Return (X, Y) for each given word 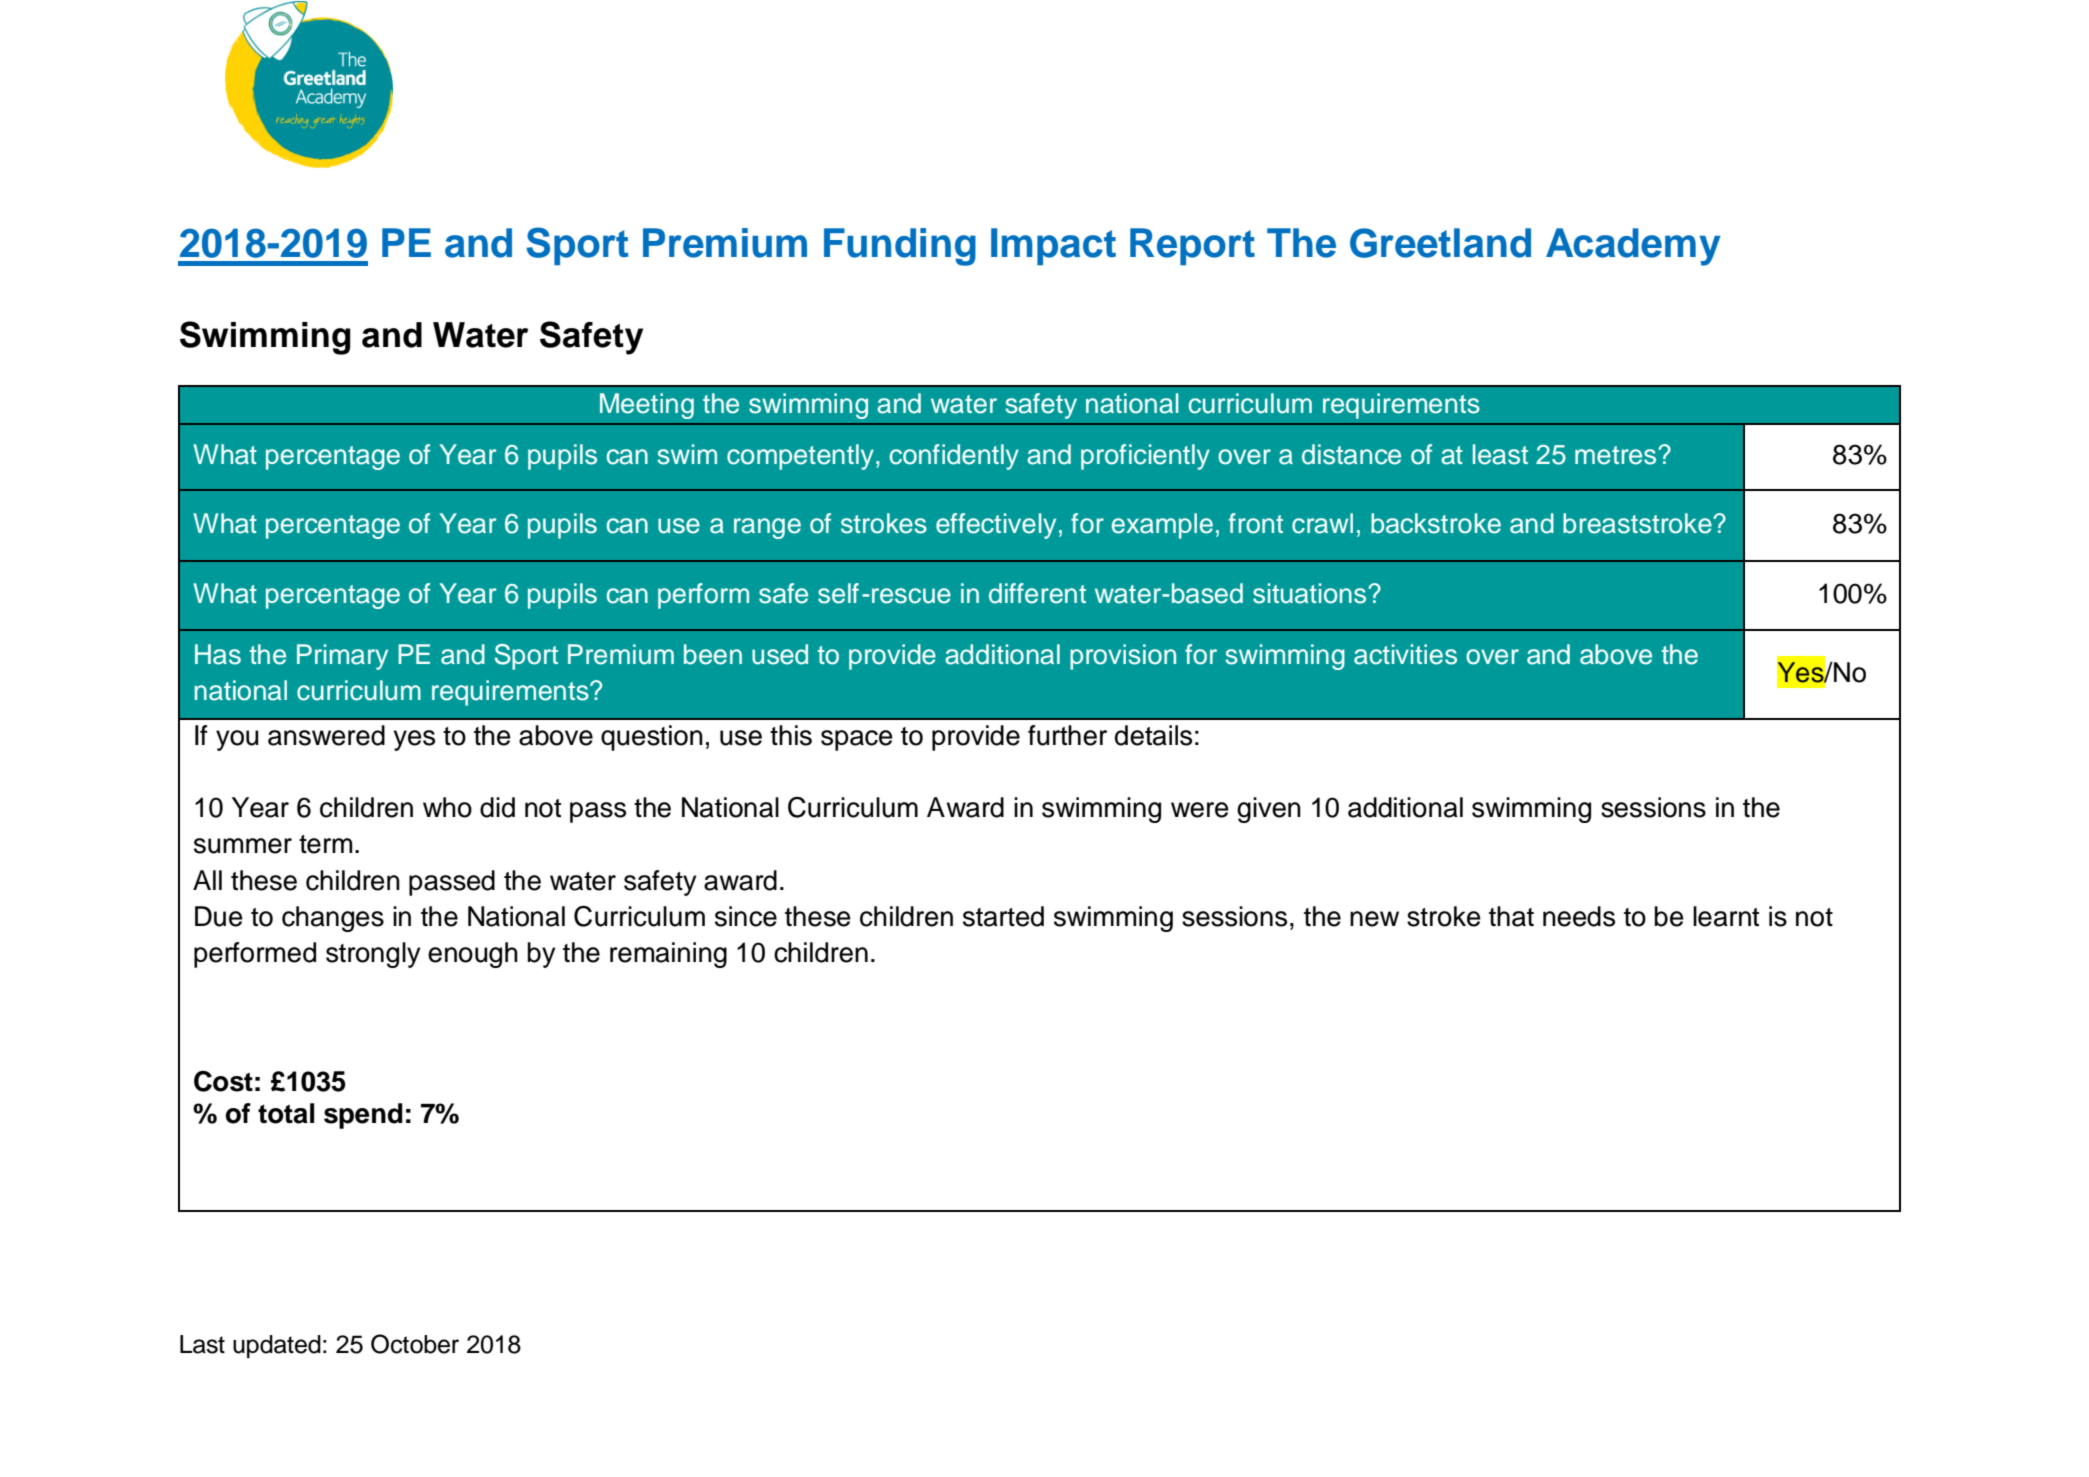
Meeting (647, 406)
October (415, 1344)
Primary (342, 657)
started (1003, 916)
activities (1405, 654)
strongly (373, 955)
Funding (900, 247)
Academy (1633, 247)
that (1511, 916)
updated (277, 1347)
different (1037, 593)
